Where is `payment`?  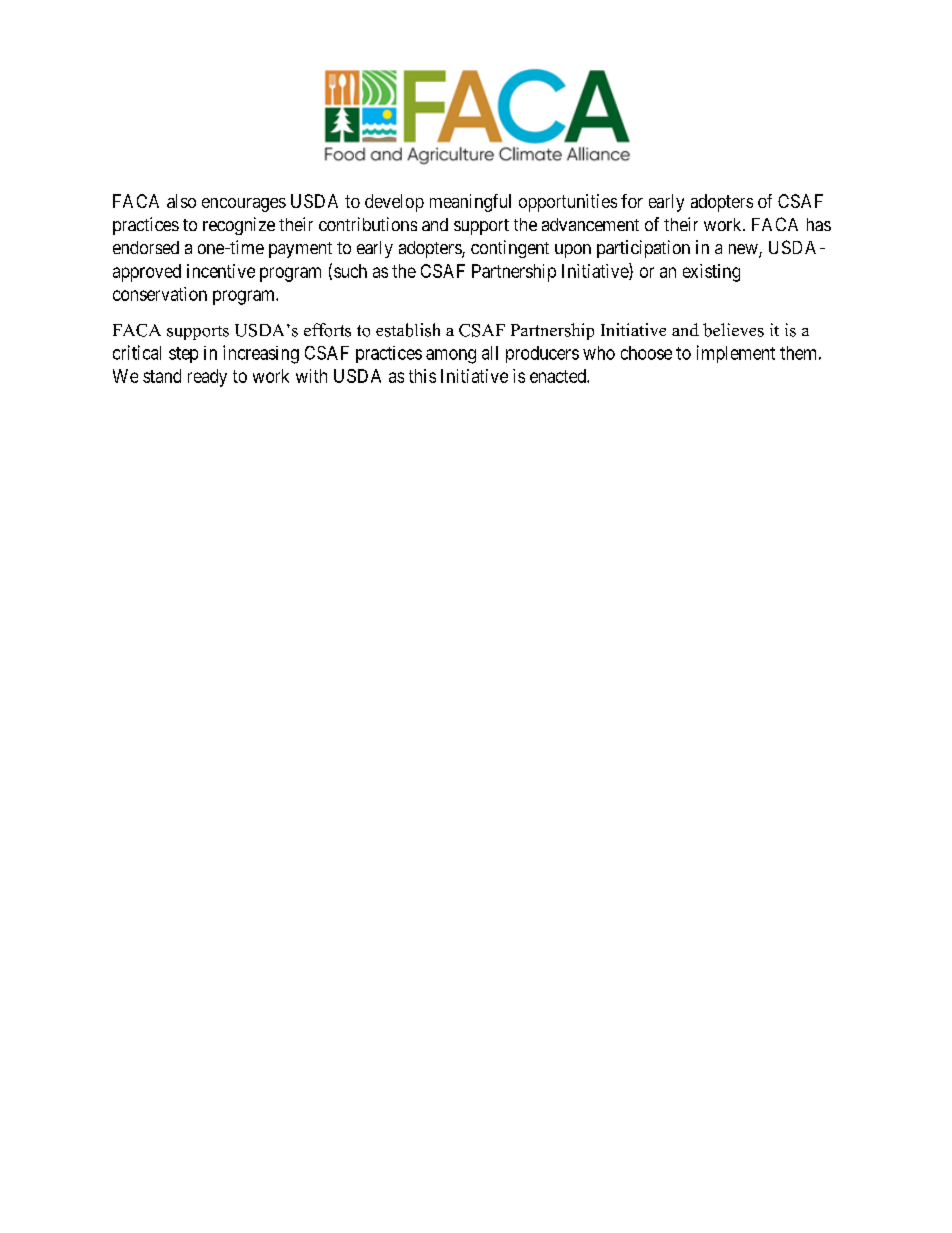 payment is located at coordinates (300, 250).
